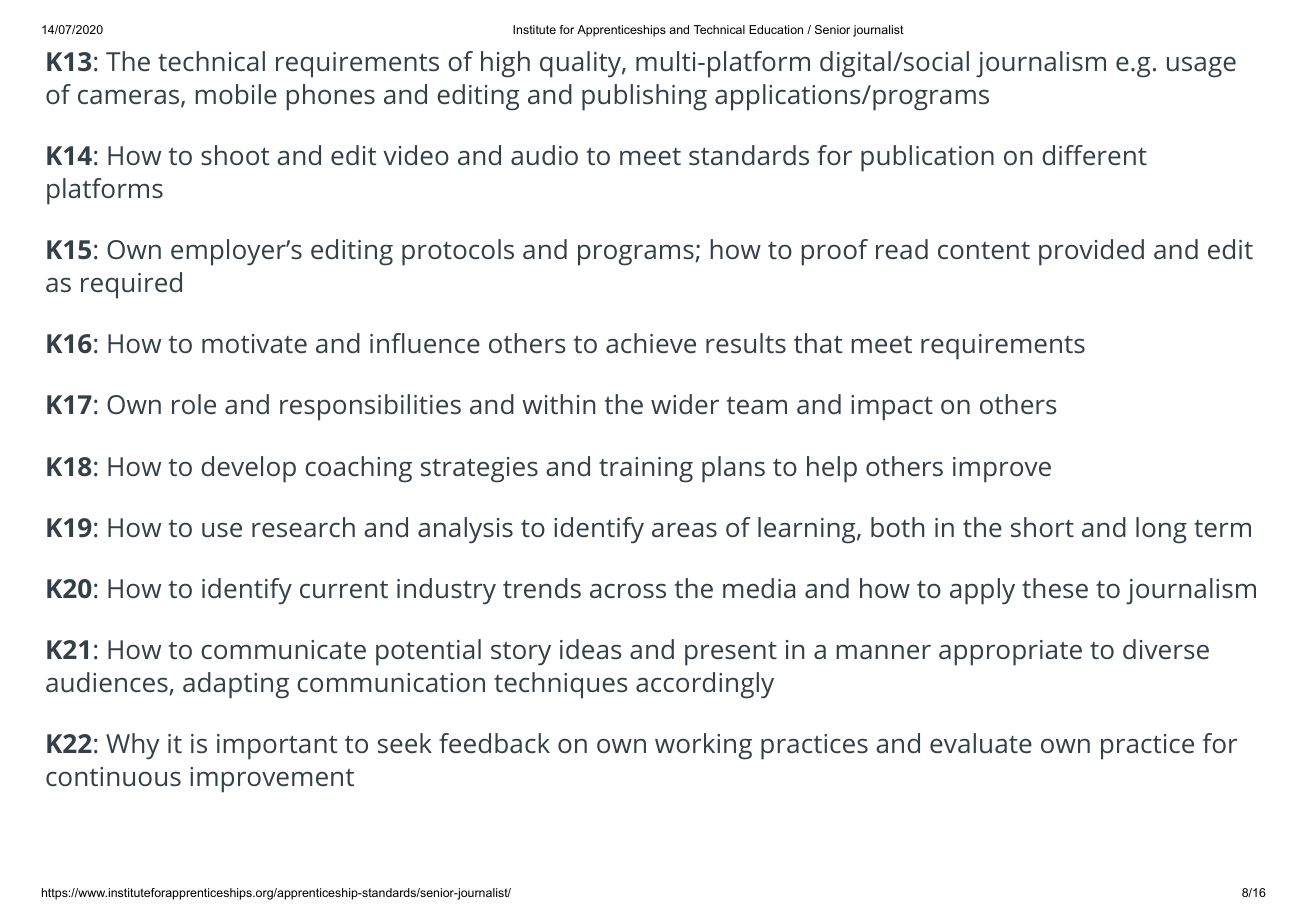 Image resolution: width=1307 pixels, height=924 pixels. What do you see at coordinates (776, 29) in the screenshot?
I see `Education` at bounding box center [776, 29].
